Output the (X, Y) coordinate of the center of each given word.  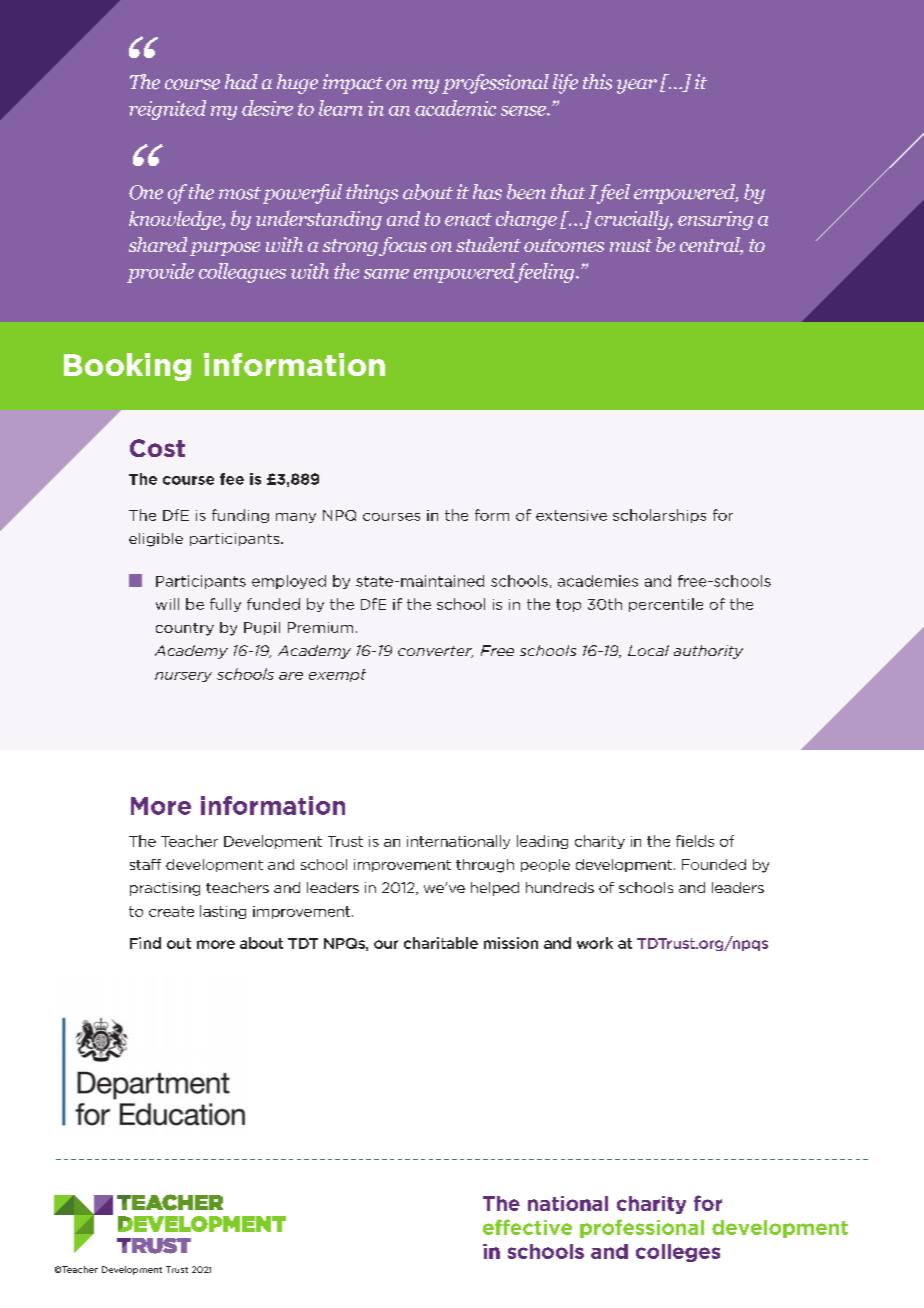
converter (435, 652)
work (595, 943)
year (637, 86)
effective (527, 1227)
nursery (183, 677)
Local (648, 650)
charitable (441, 943)
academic (455, 108)
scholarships (659, 516)
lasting (223, 912)
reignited (167, 110)
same (386, 274)
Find (145, 943)
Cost (157, 448)
